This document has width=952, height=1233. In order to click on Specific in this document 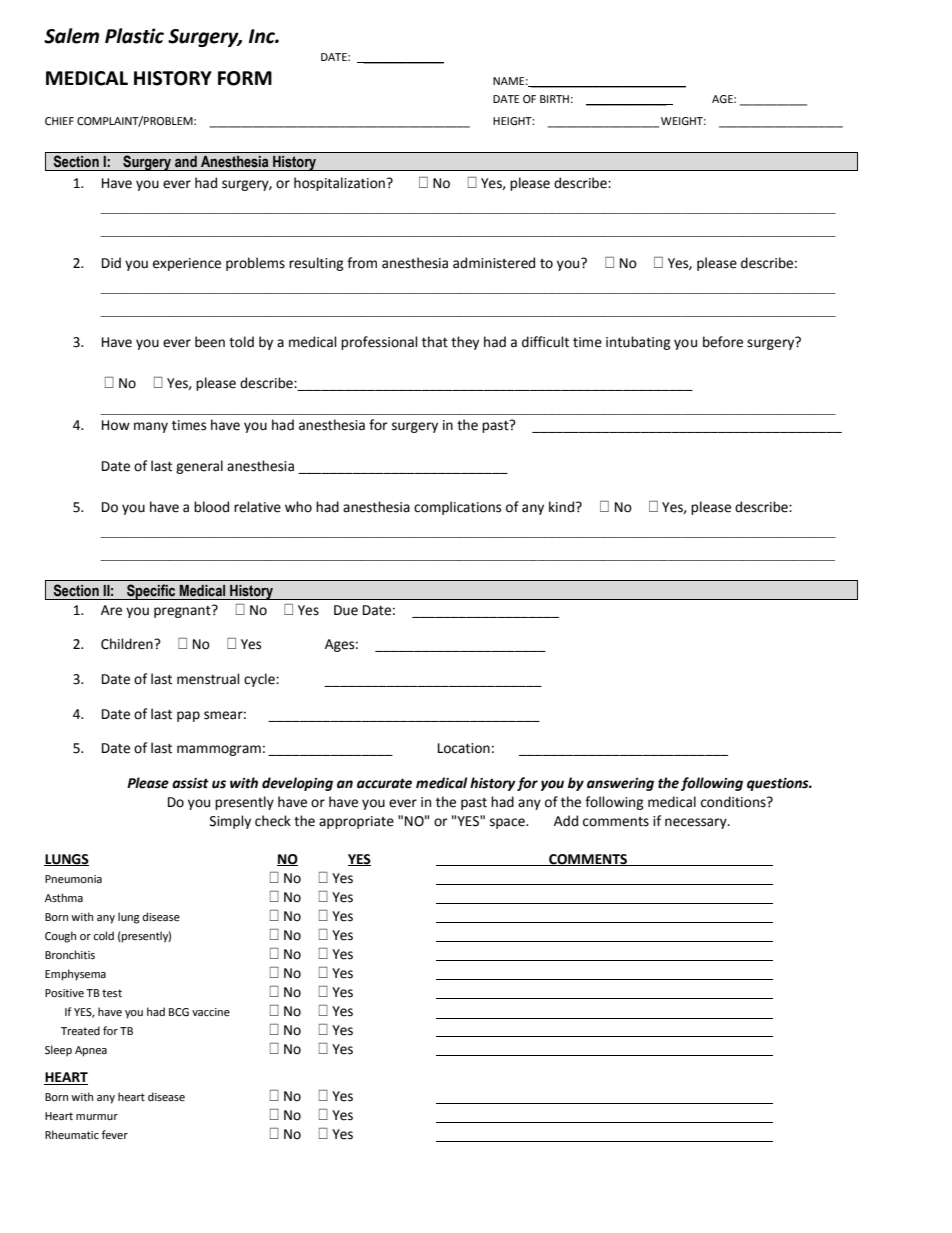, I will do `click(151, 592)`.
